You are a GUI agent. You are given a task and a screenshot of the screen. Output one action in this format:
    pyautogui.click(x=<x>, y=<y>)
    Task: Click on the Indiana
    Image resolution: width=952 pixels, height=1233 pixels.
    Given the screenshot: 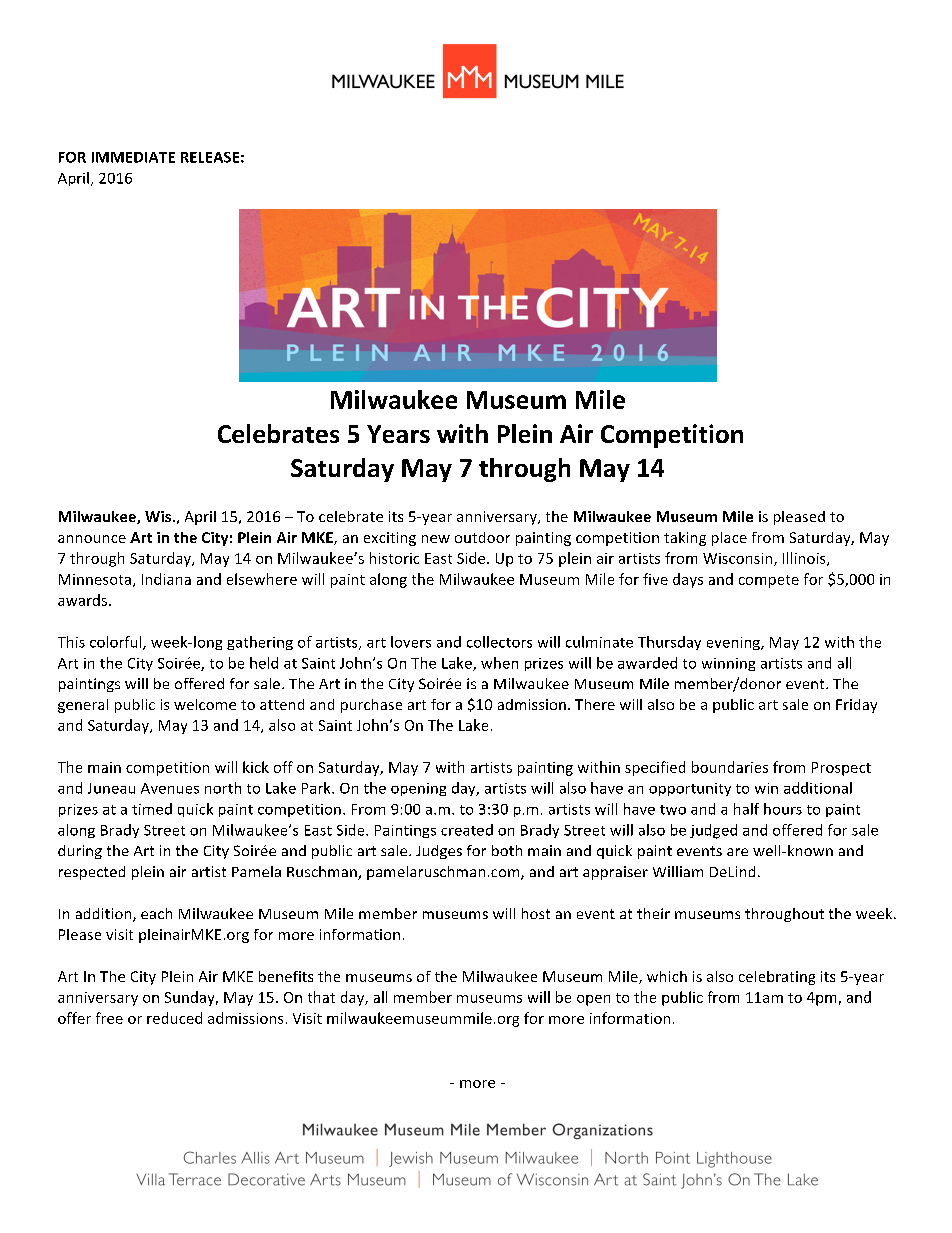 What is the action you would take?
    pyautogui.click(x=166, y=579)
